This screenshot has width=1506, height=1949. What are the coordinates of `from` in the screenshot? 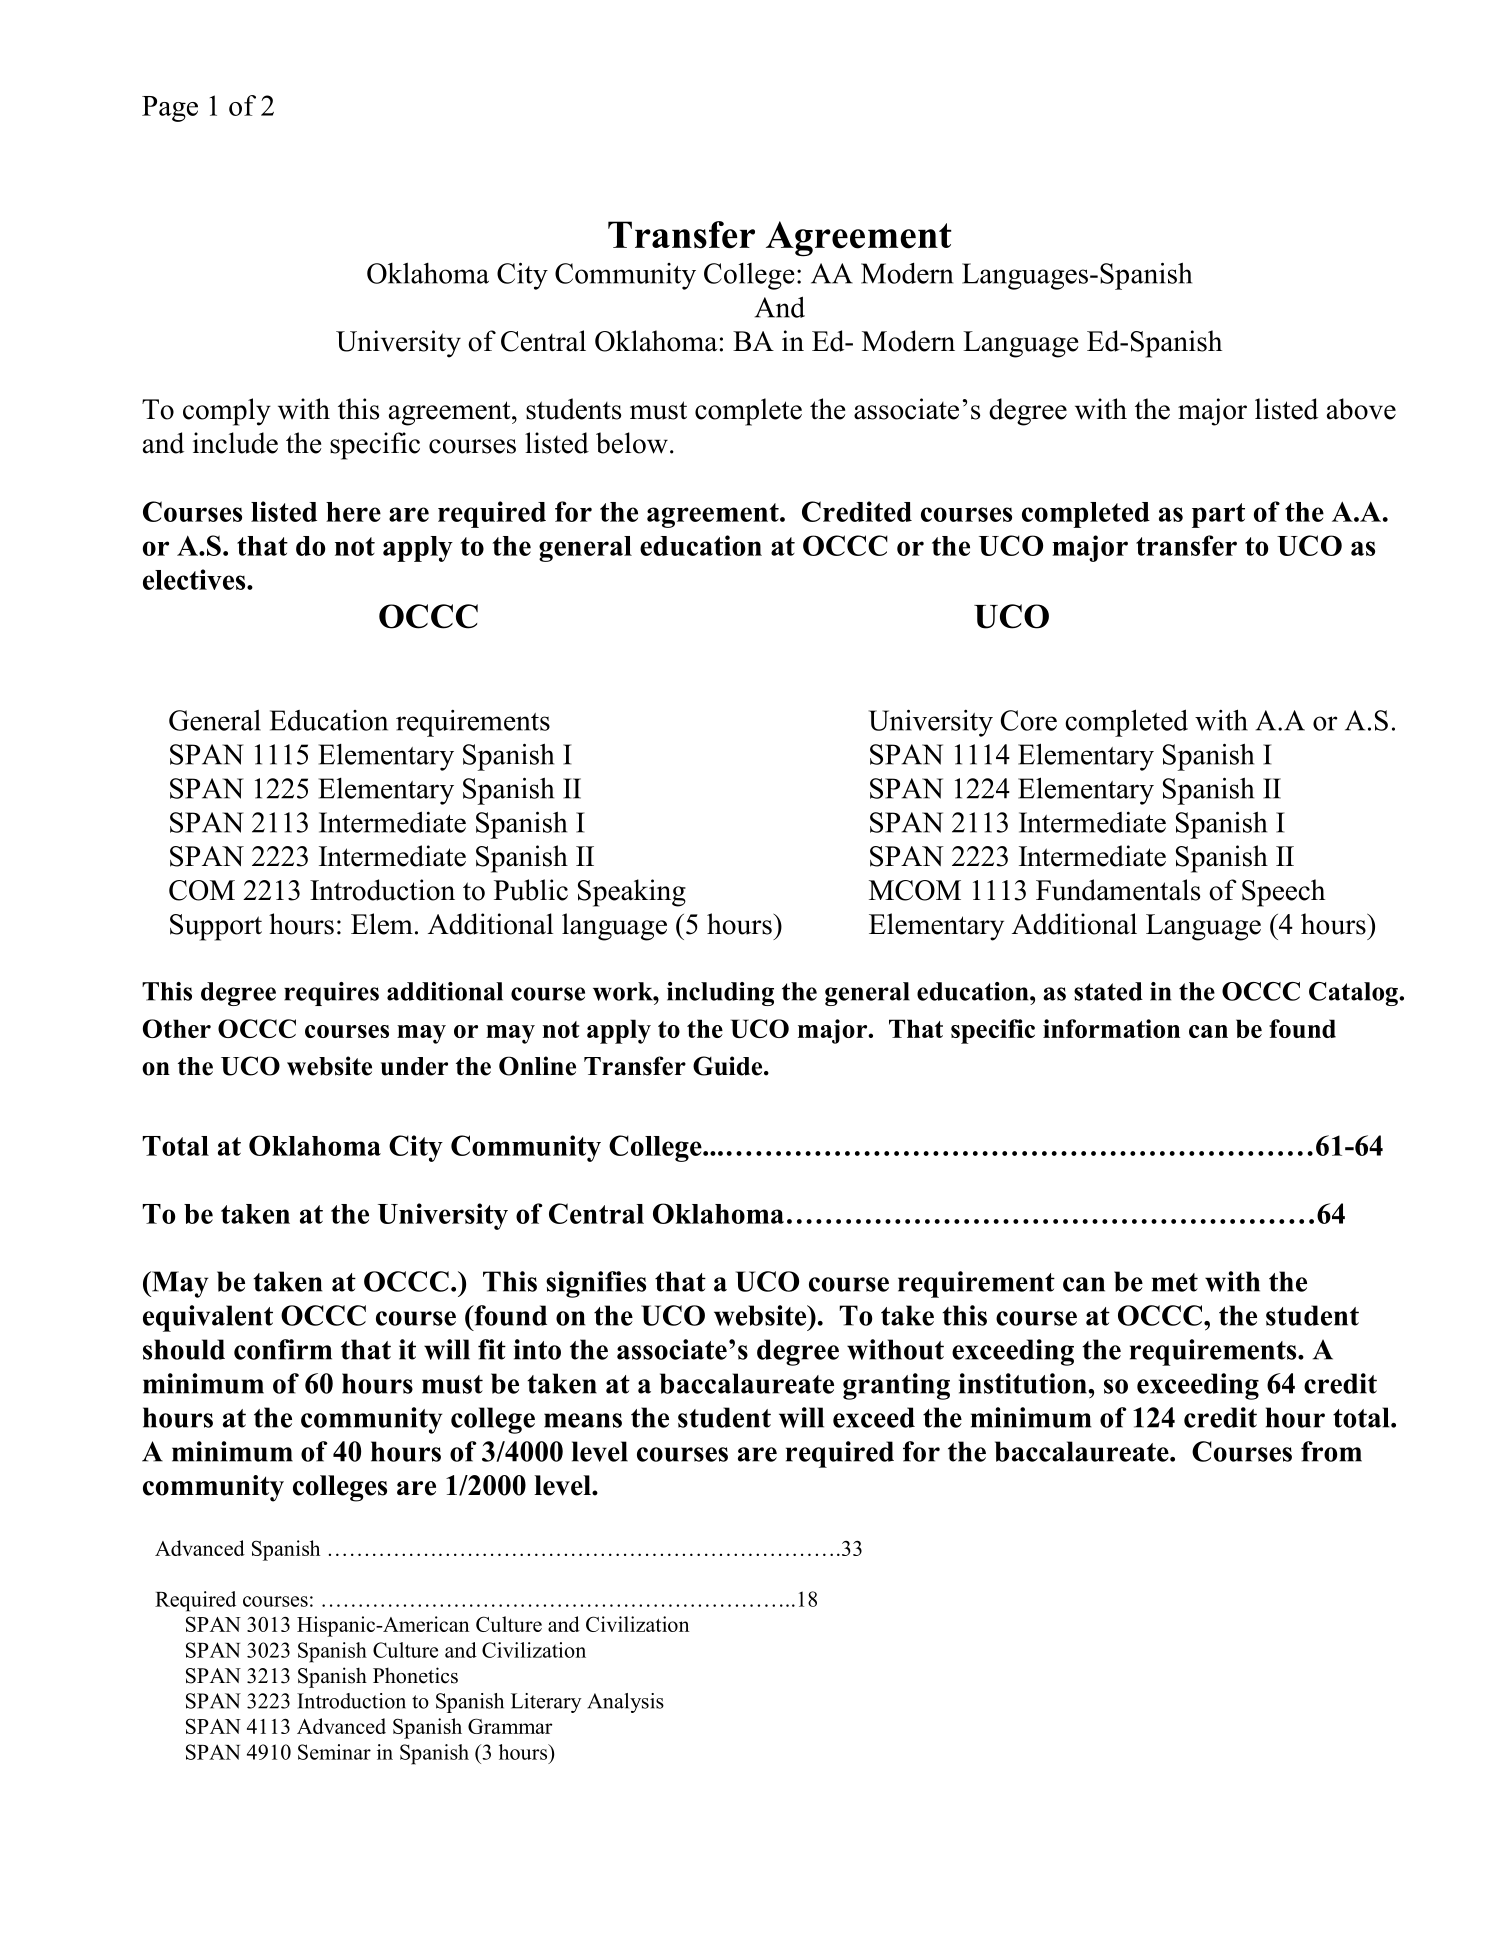 It's located at (1331, 1451).
